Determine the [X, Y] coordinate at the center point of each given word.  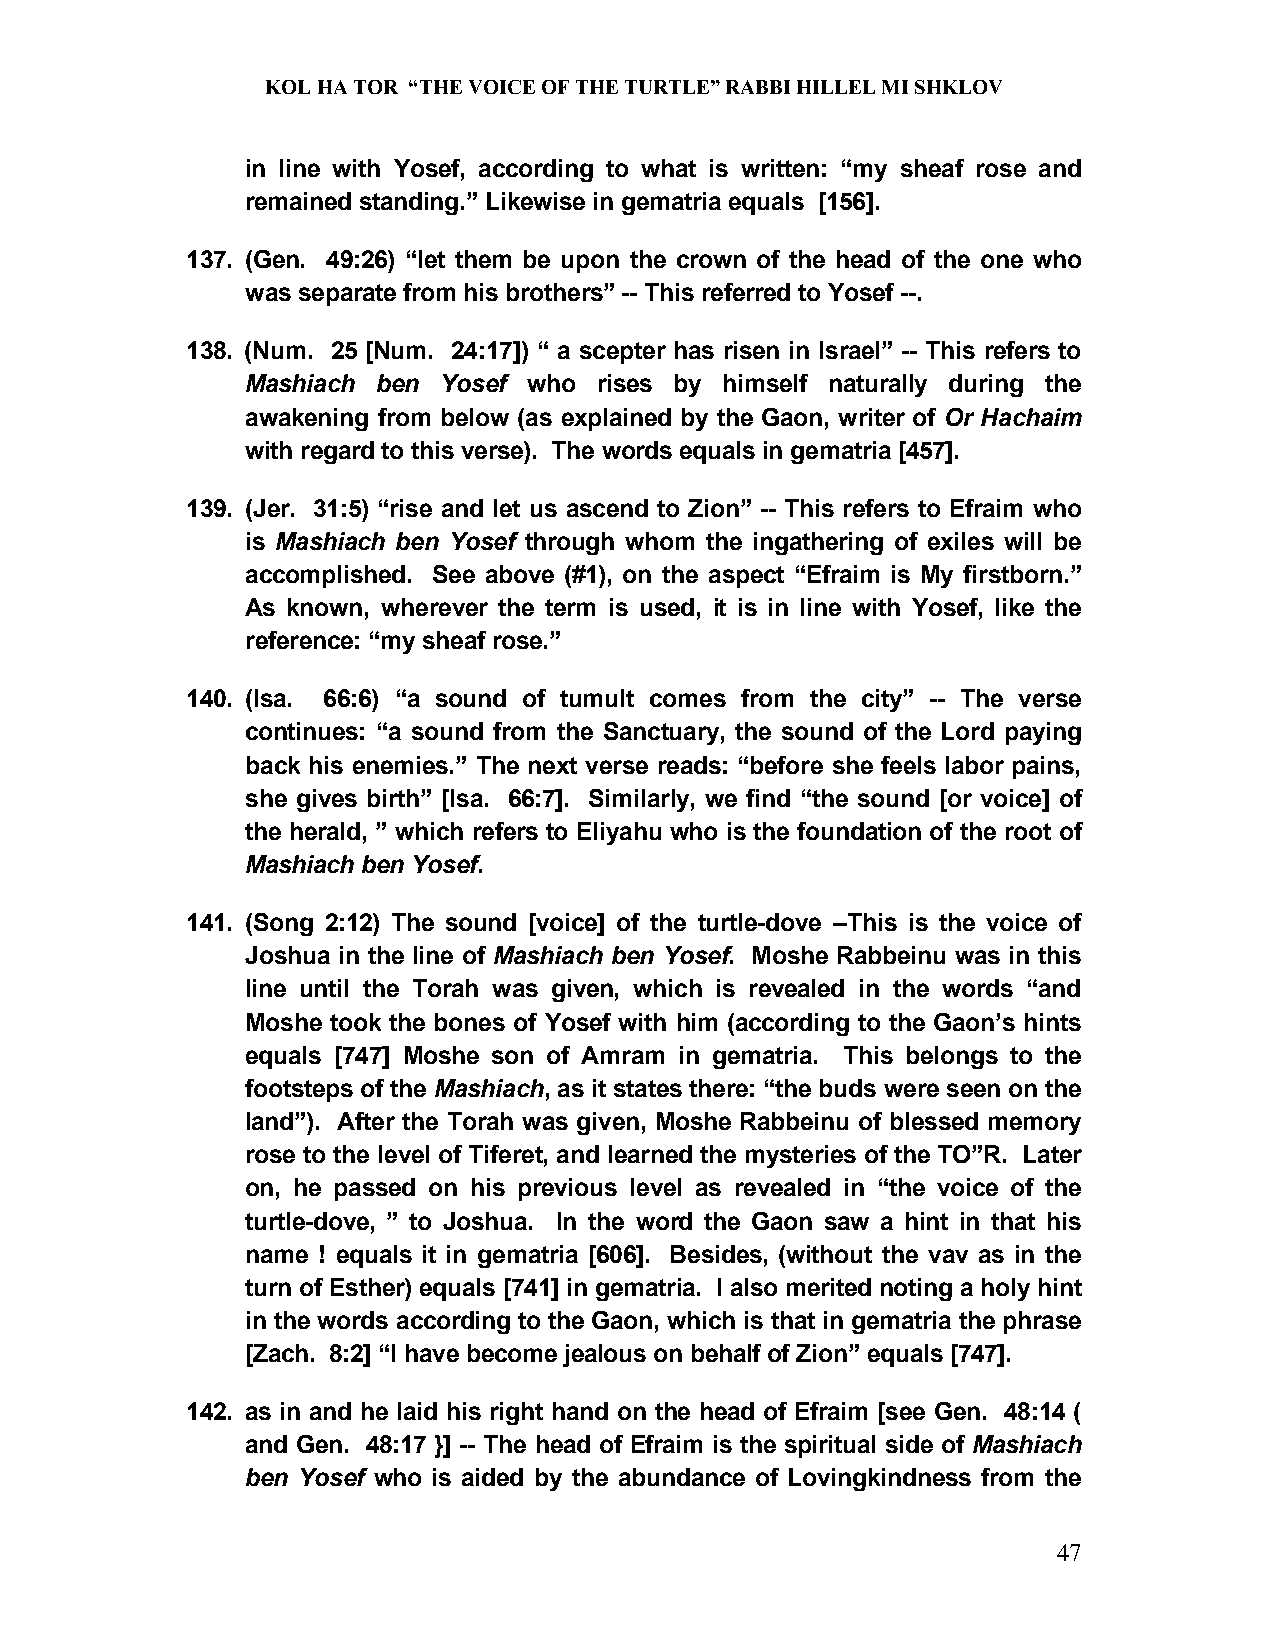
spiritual [830, 1446]
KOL [288, 87]
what [668, 168]
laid [417, 1411]
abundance [682, 1477]
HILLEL [836, 87]
